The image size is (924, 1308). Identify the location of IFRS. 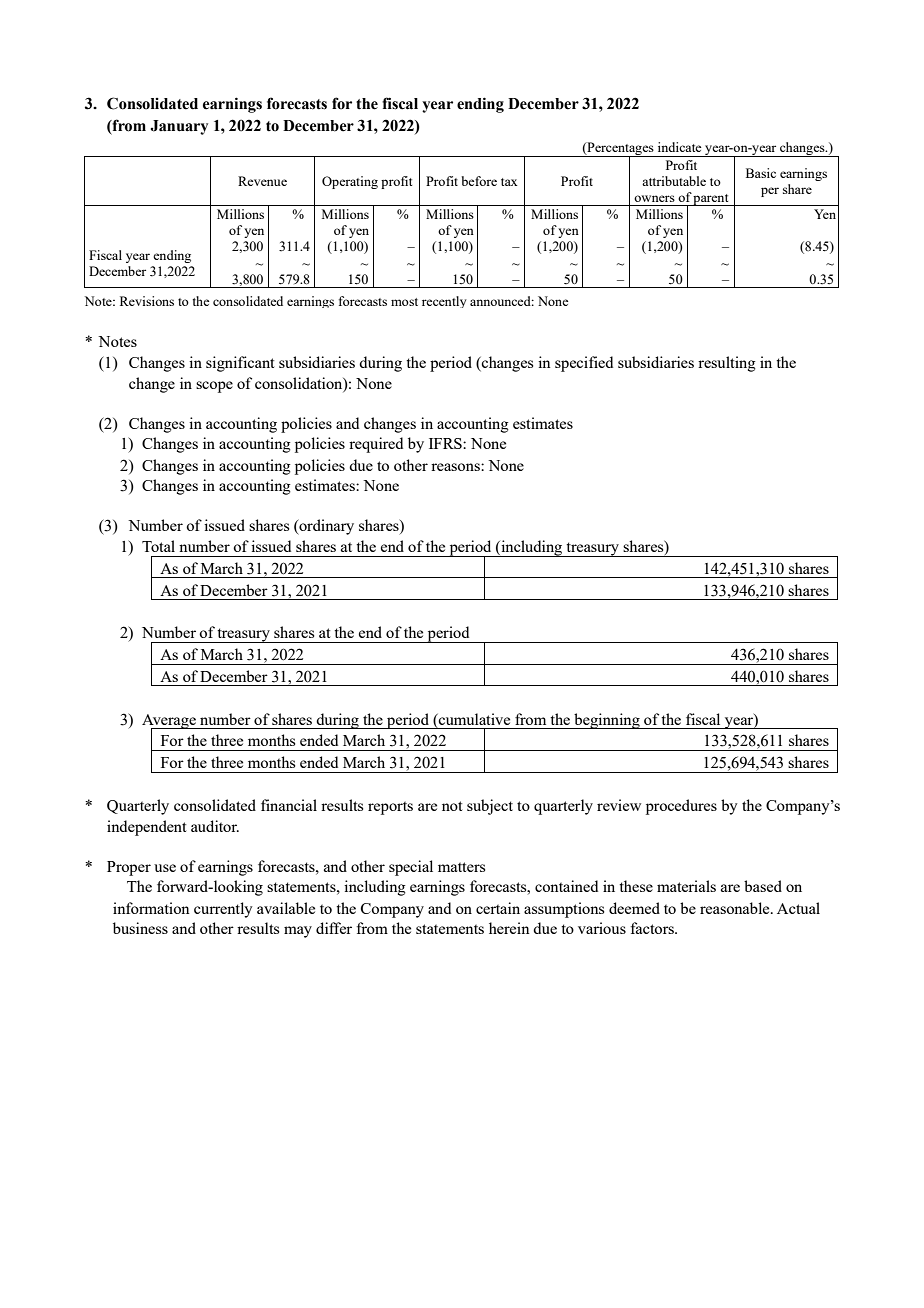
(446, 443).
